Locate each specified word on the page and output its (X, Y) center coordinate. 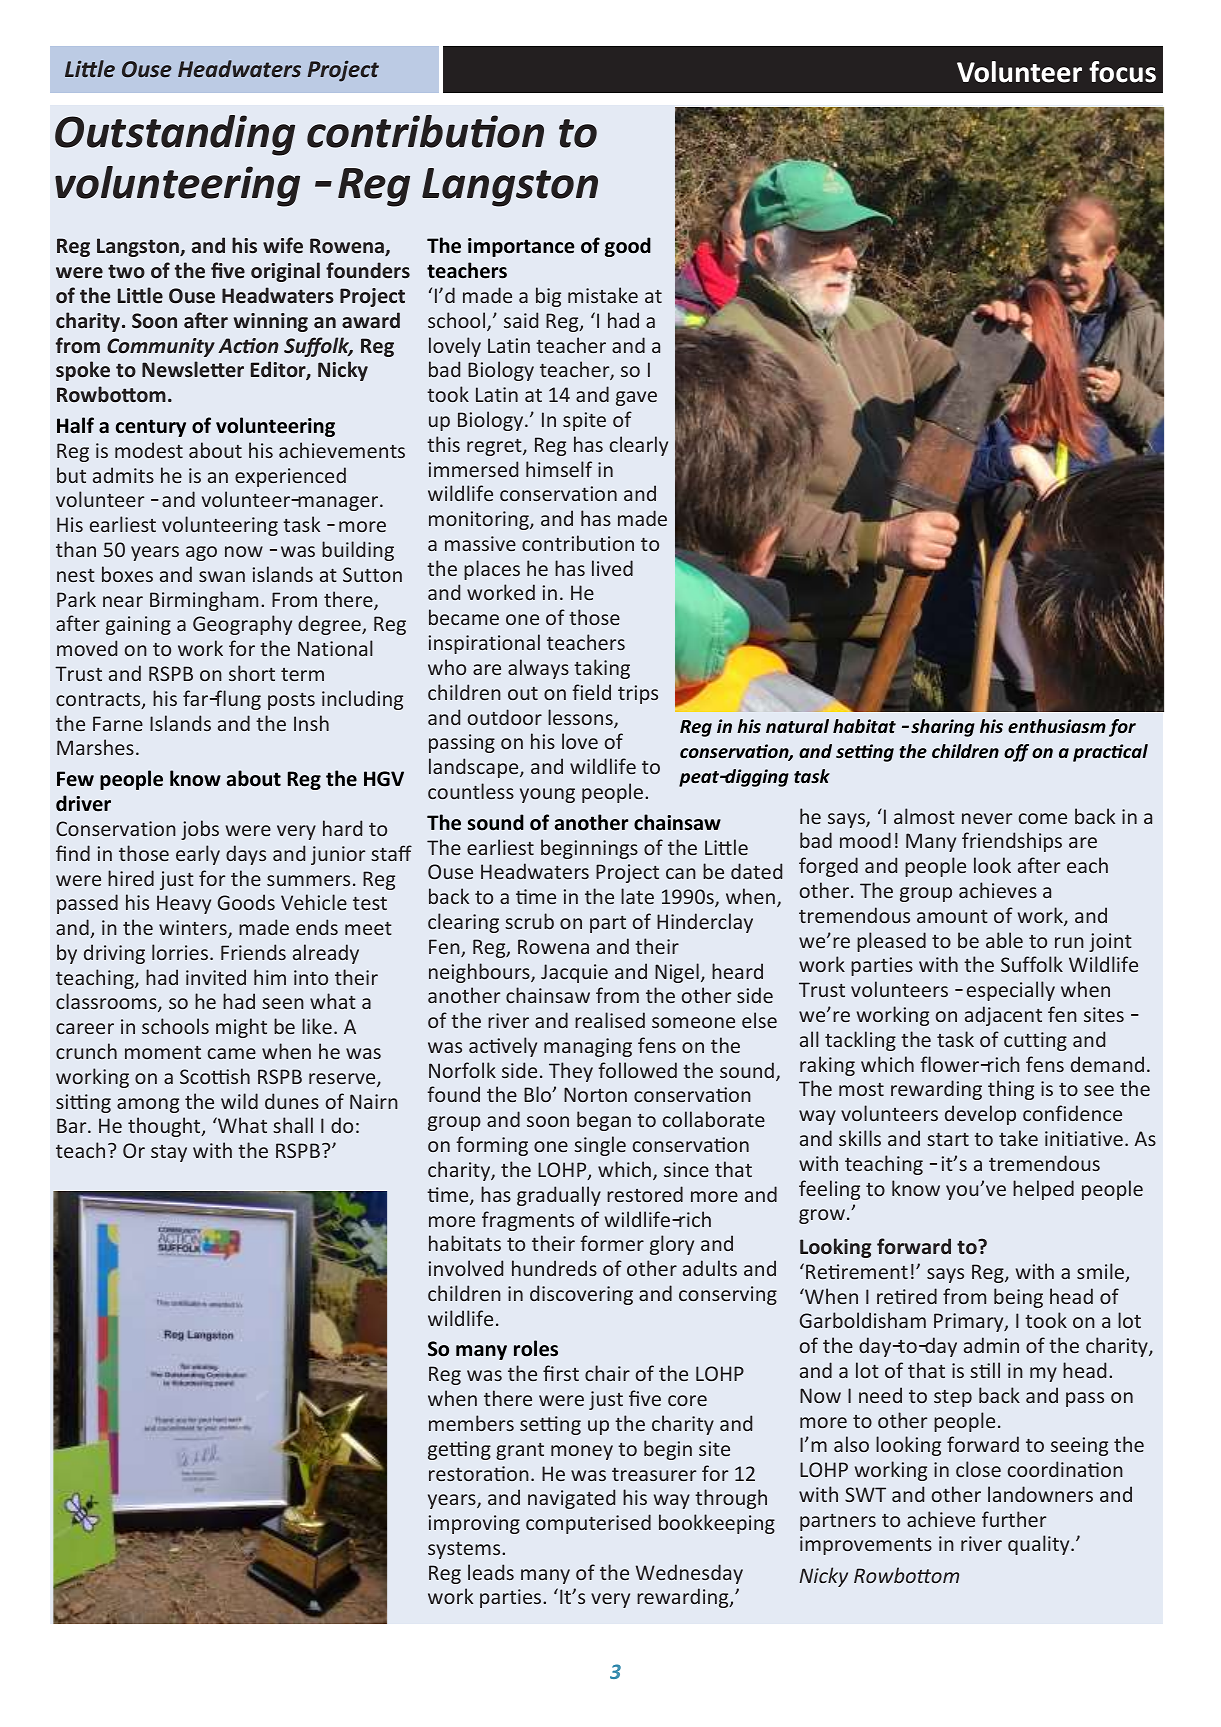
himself (559, 469)
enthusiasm (1057, 726)
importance (521, 247)
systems (465, 1550)
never (987, 818)
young (547, 795)
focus (1122, 72)
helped (1043, 1190)
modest (149, 450)
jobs (200, 830)
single (600, 1146)
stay (169, 1153)
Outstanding (175, 135)
